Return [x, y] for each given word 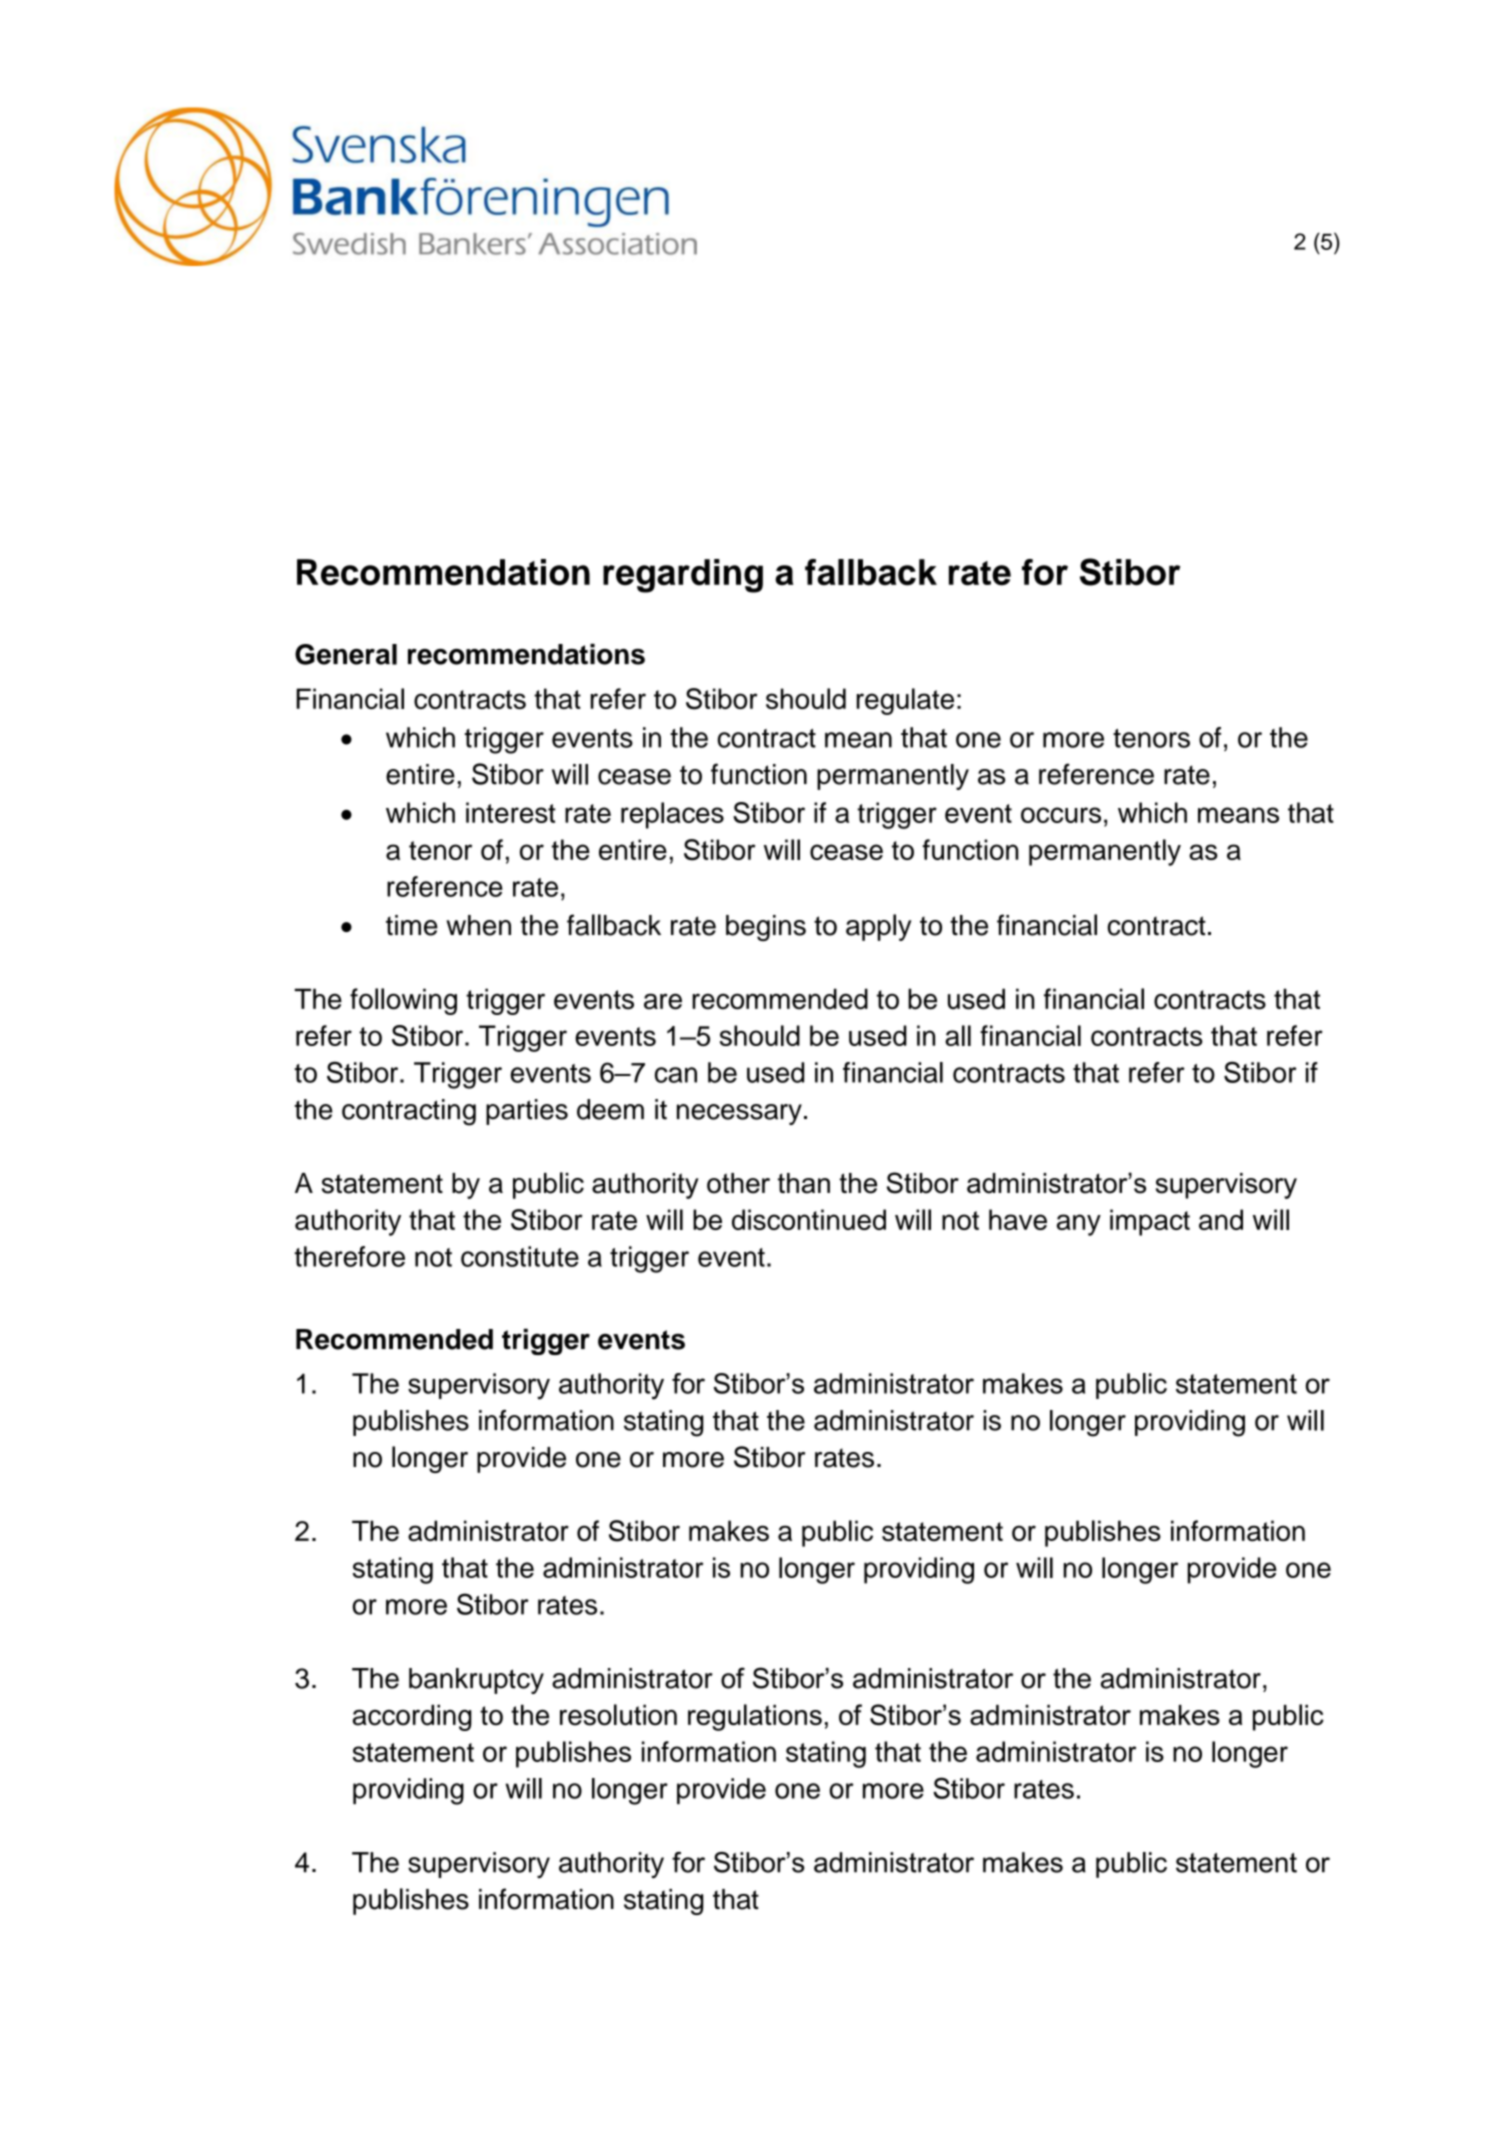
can [676, 1075]
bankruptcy [476, 1681]
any [1079, 1225]
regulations [755, 1717]
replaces [672, 815]
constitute [520, 1256]
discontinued [809, 1219]
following [403, 1001]
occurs [1061, 815]
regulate [905, 701]
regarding [683, 576]
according [412, 1717]
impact [1150, 1222]
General [346, 654]
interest [511, 812]
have [1018, 1219]
